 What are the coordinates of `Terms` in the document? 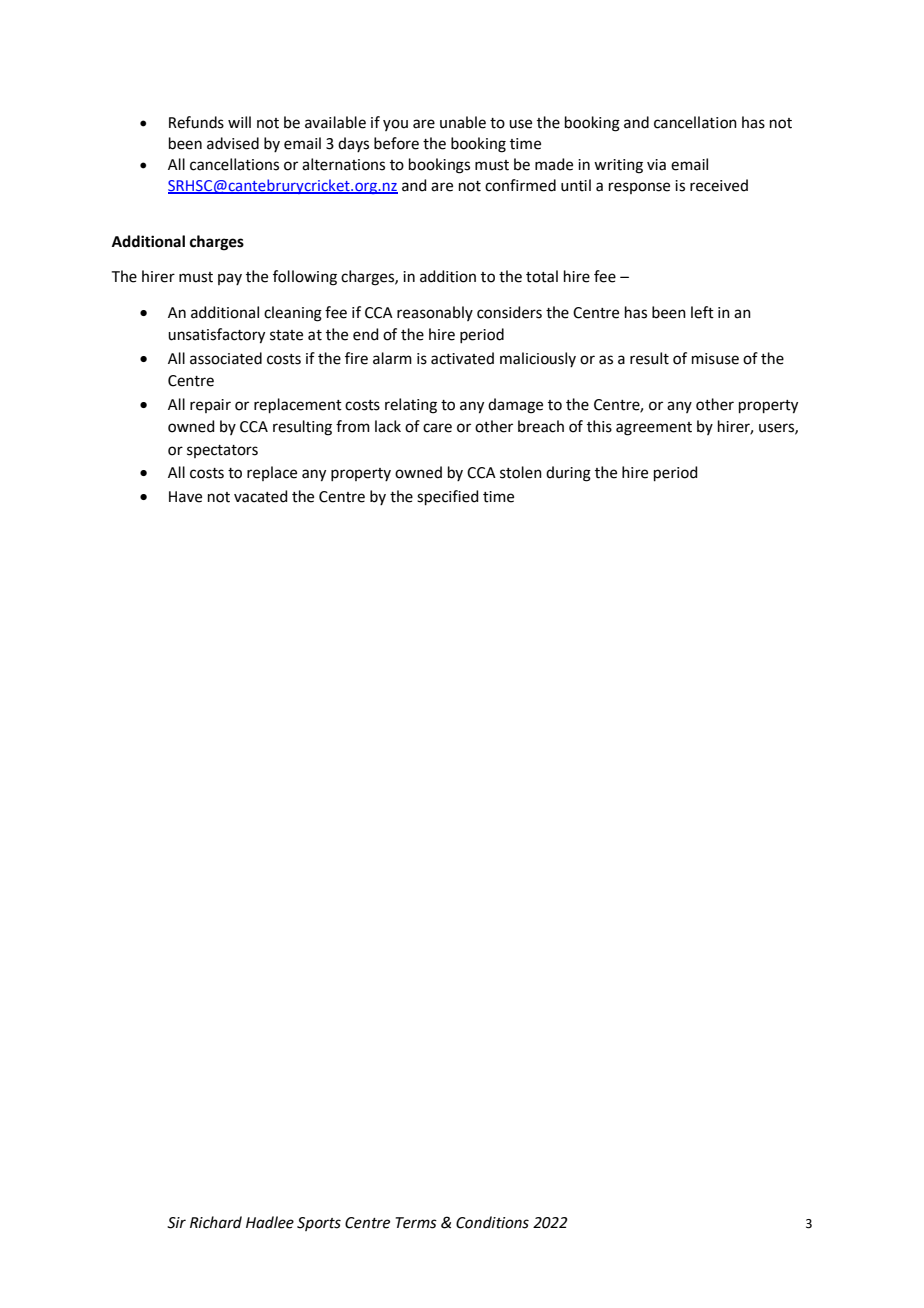 It's located at (416, 1223).
